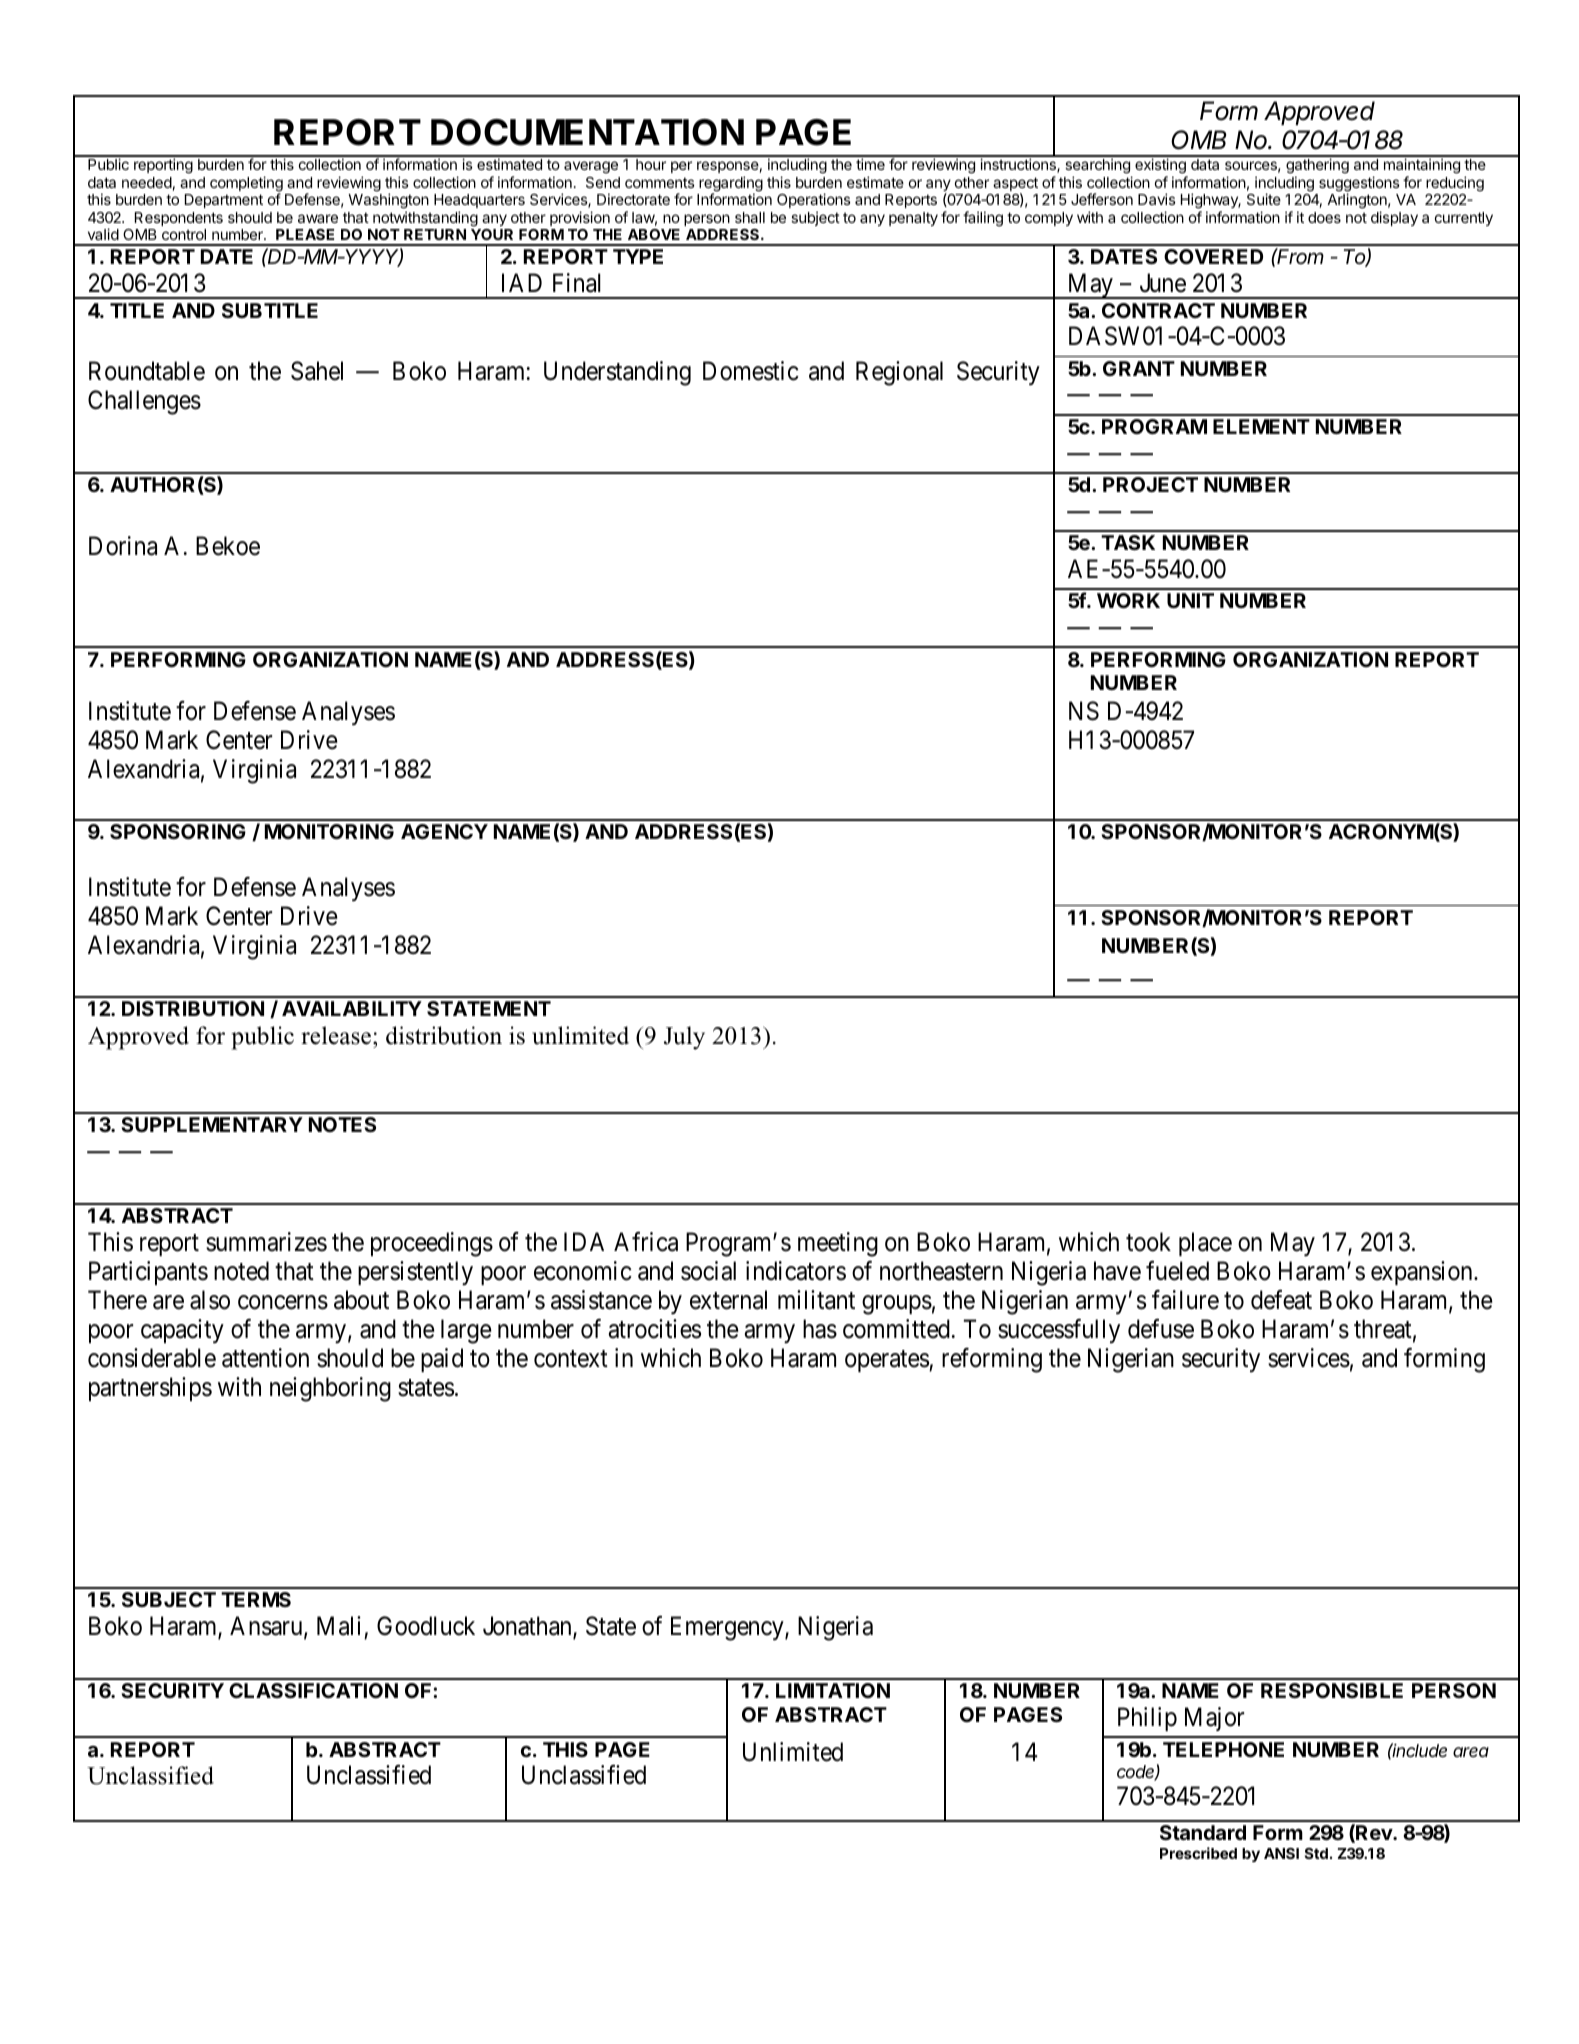 The width and height of the screenshot is (1579, 2044). I want to click on defeat, so click(1281, 1300).
